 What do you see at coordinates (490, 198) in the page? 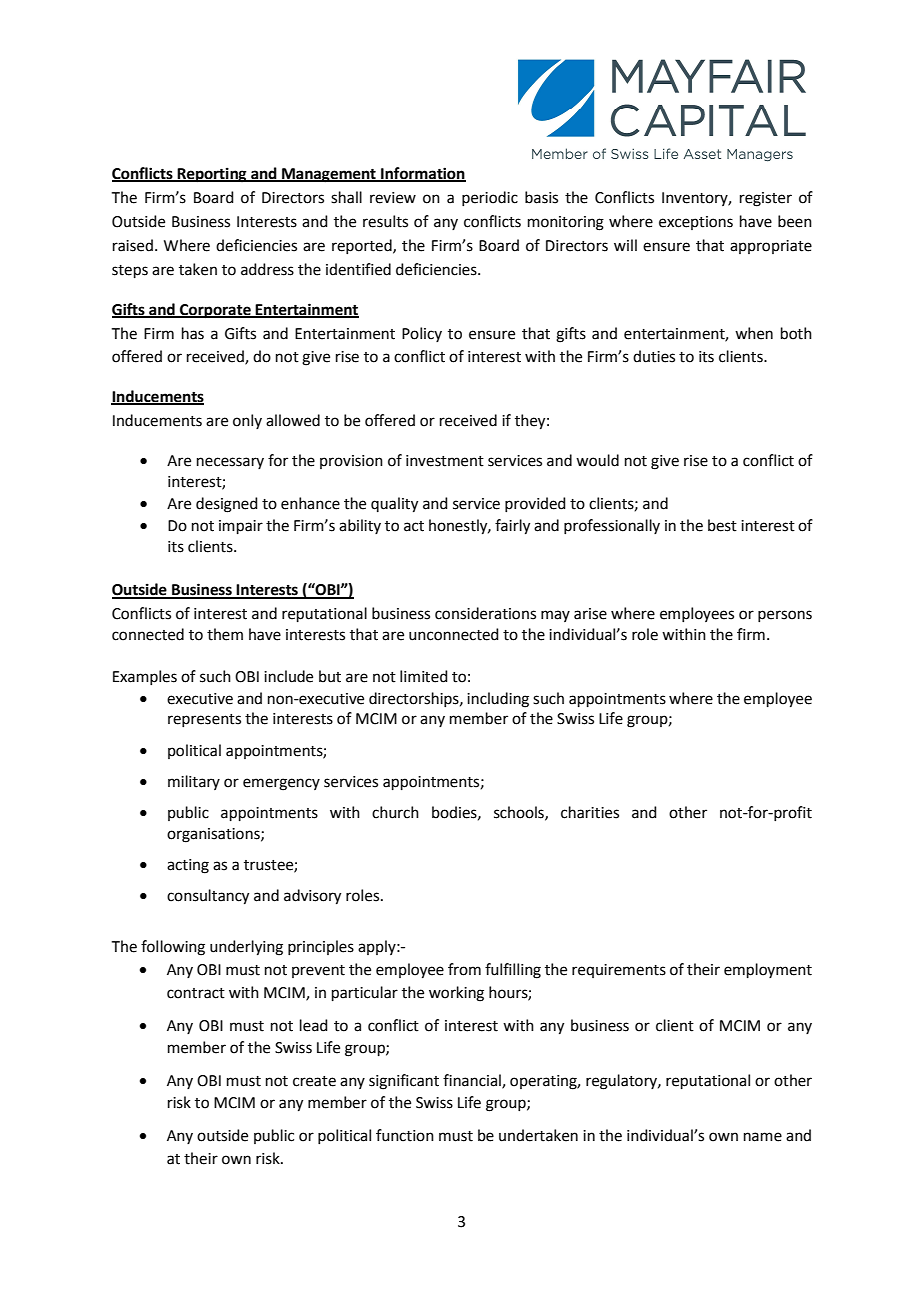
I see `periodic` at bounding box center [490, 198].
